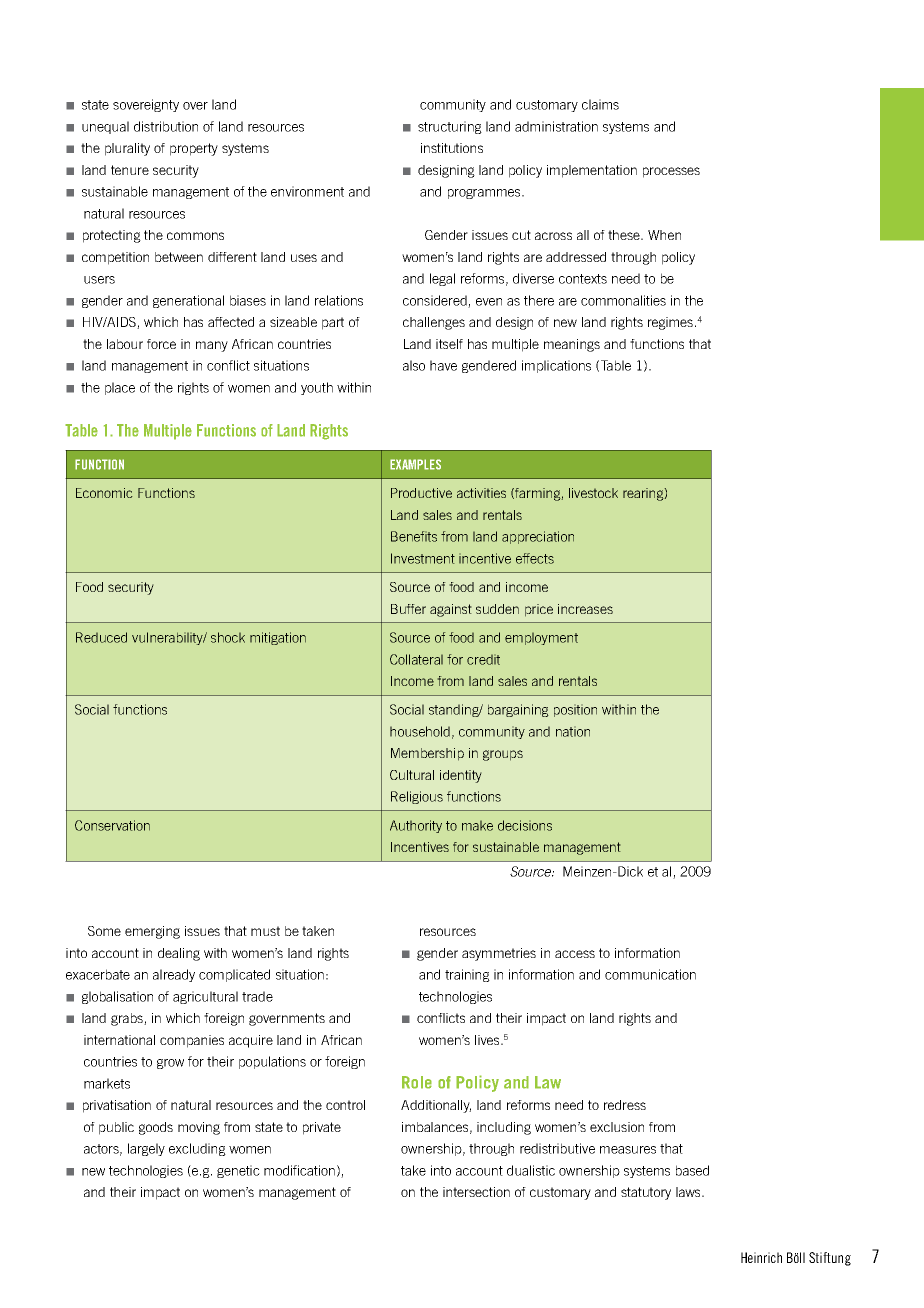 Image resolution: width=924 pixels, height=1308 pixels. I want to click on distribution, so click(166, 126).
